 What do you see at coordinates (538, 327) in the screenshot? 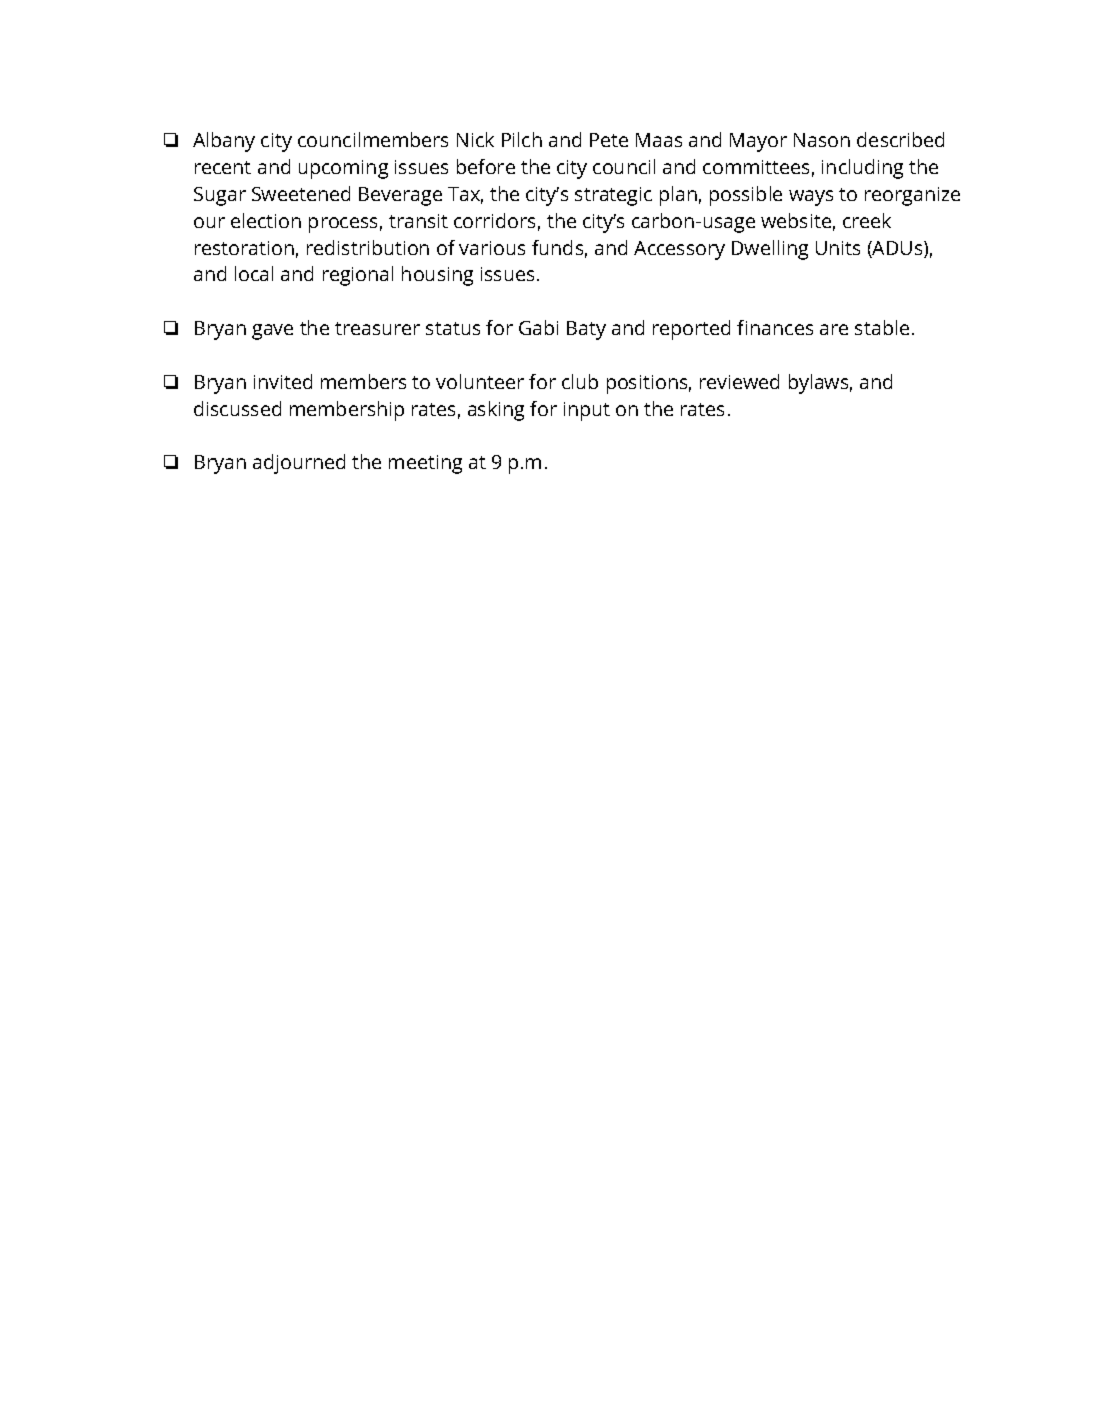
I see `Gabi` at bounding box center [538, 327].
